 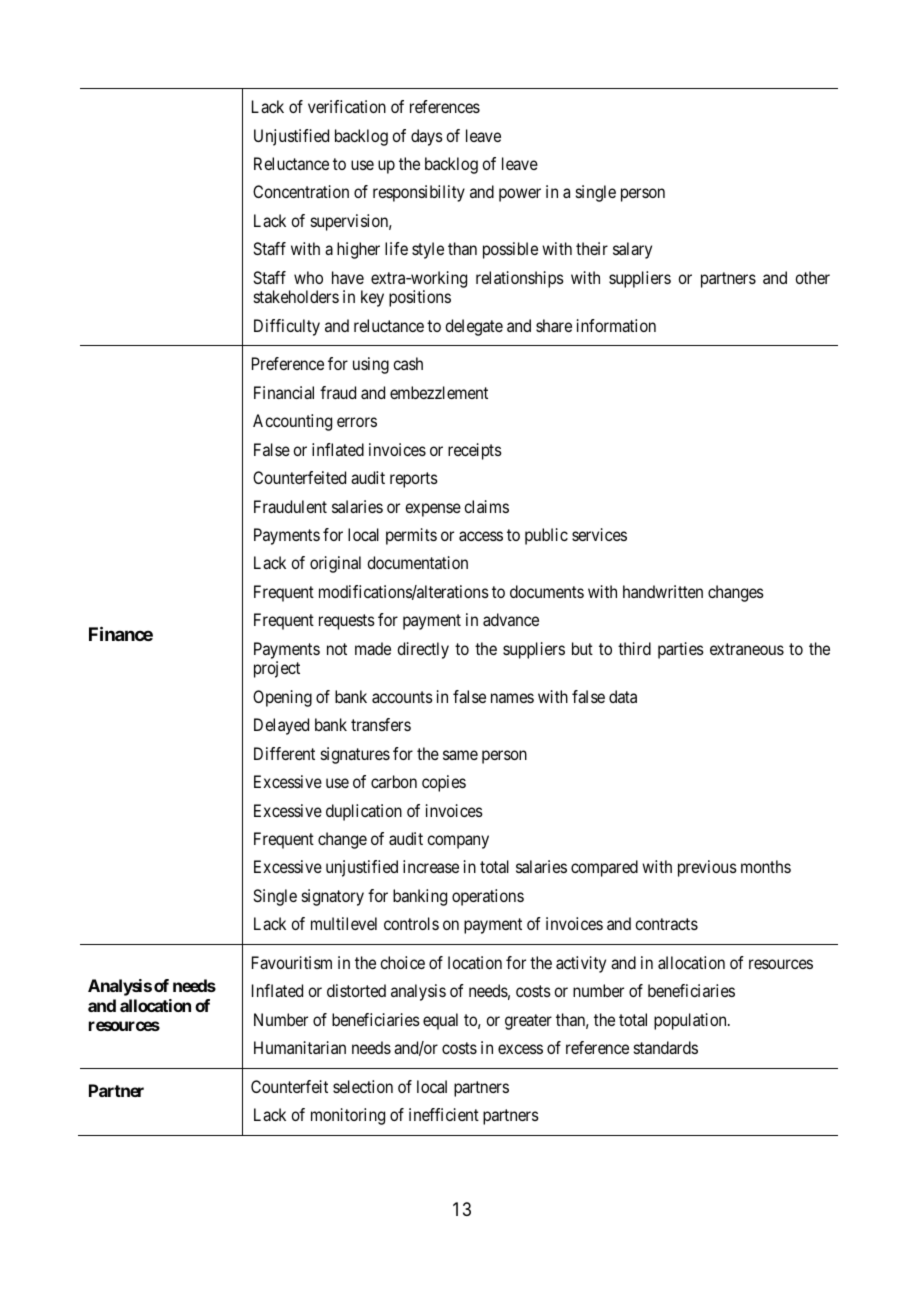 What do you see at coordinates (347, 106) in the image?
I see `verification` at bounding box center [347, 106].
